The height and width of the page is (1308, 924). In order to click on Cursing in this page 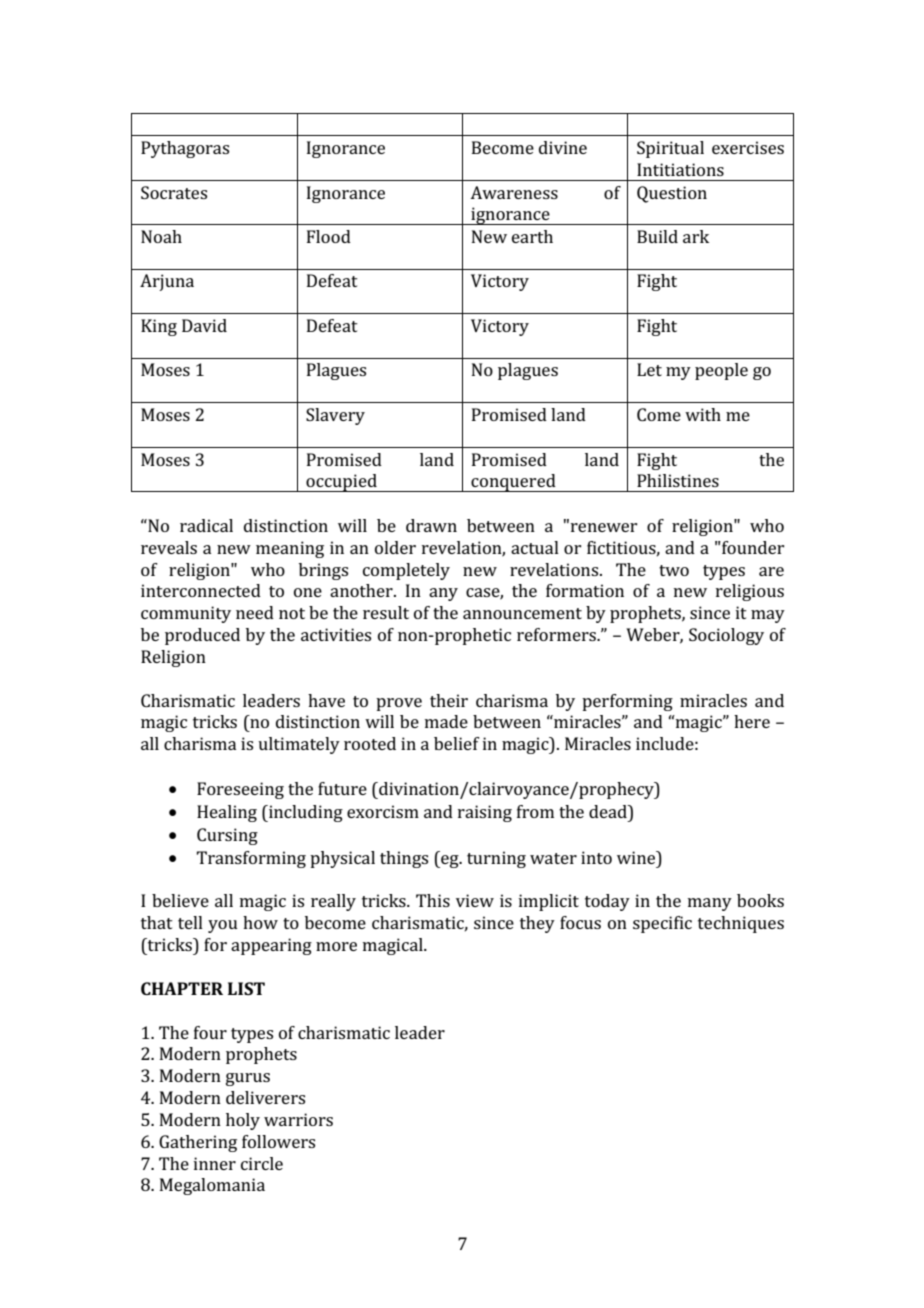, I will do `click(227, 836)`.
